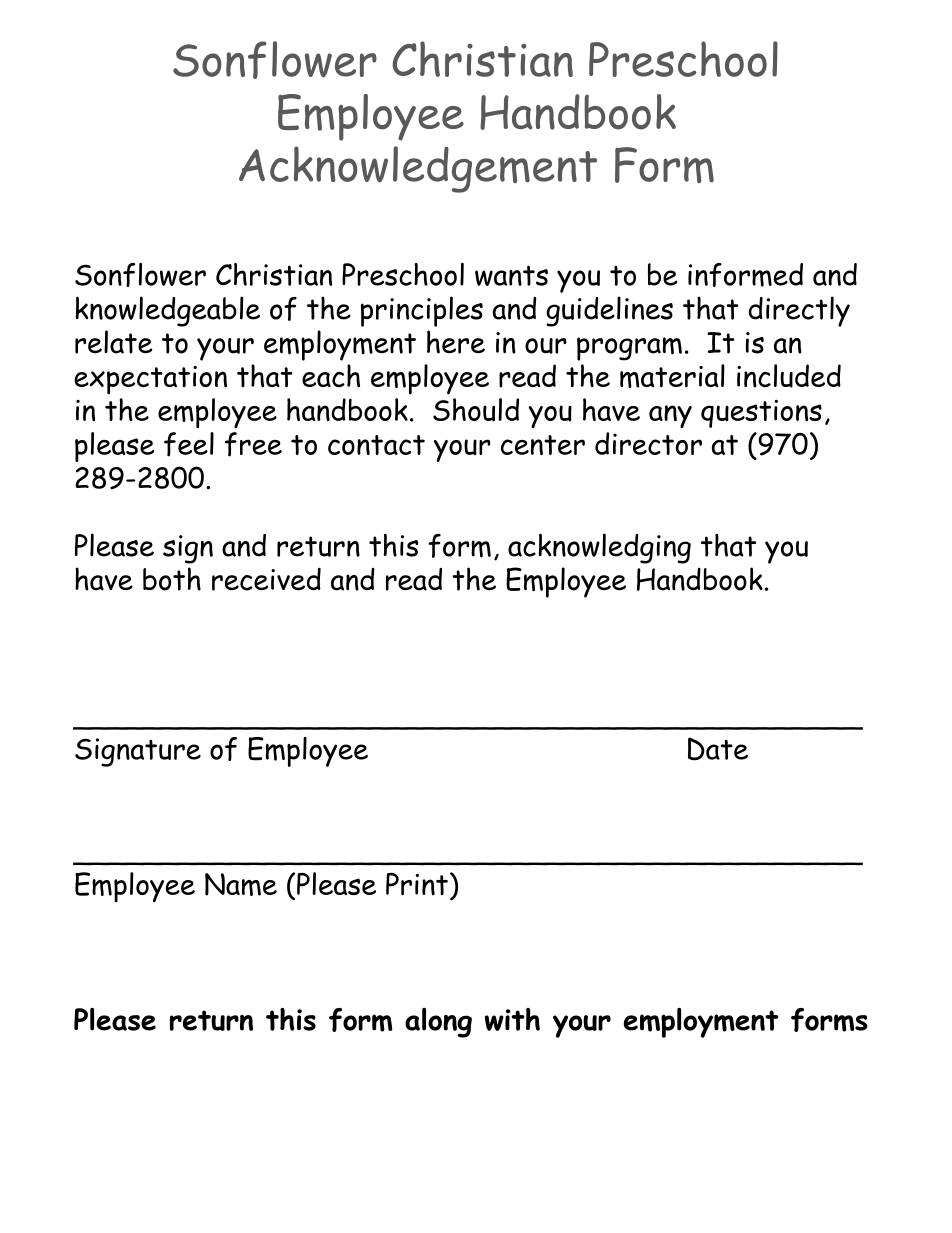 This screenshot has height=1233, width=952. I want to click on acknowledging, so click(599, 548).
